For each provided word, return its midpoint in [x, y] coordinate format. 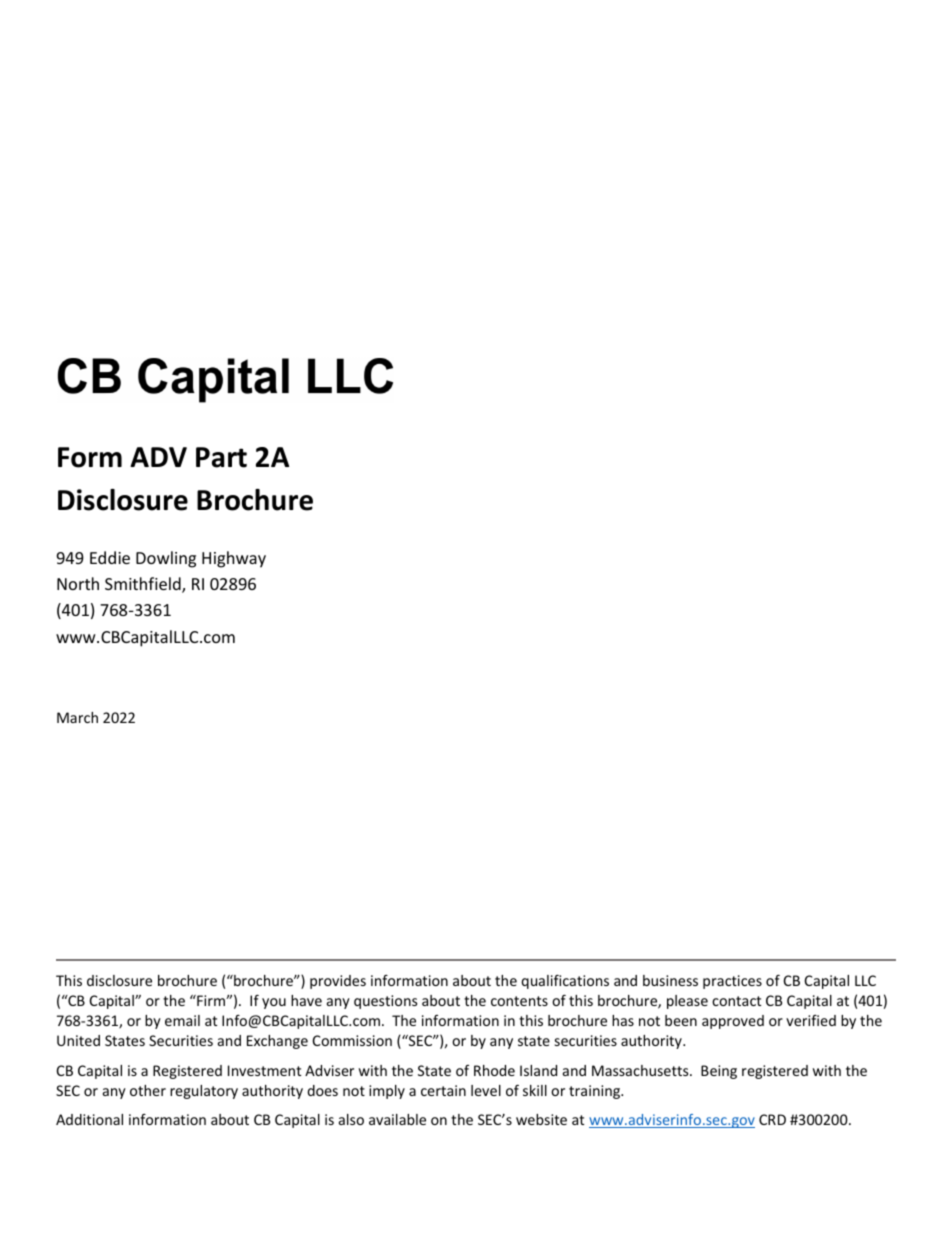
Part [221, 457]
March [77, 717]
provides [338, 982]
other [148, 1090]
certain [443, 1090]
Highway [234, 559]
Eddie [110, 557]
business [670, 980]
